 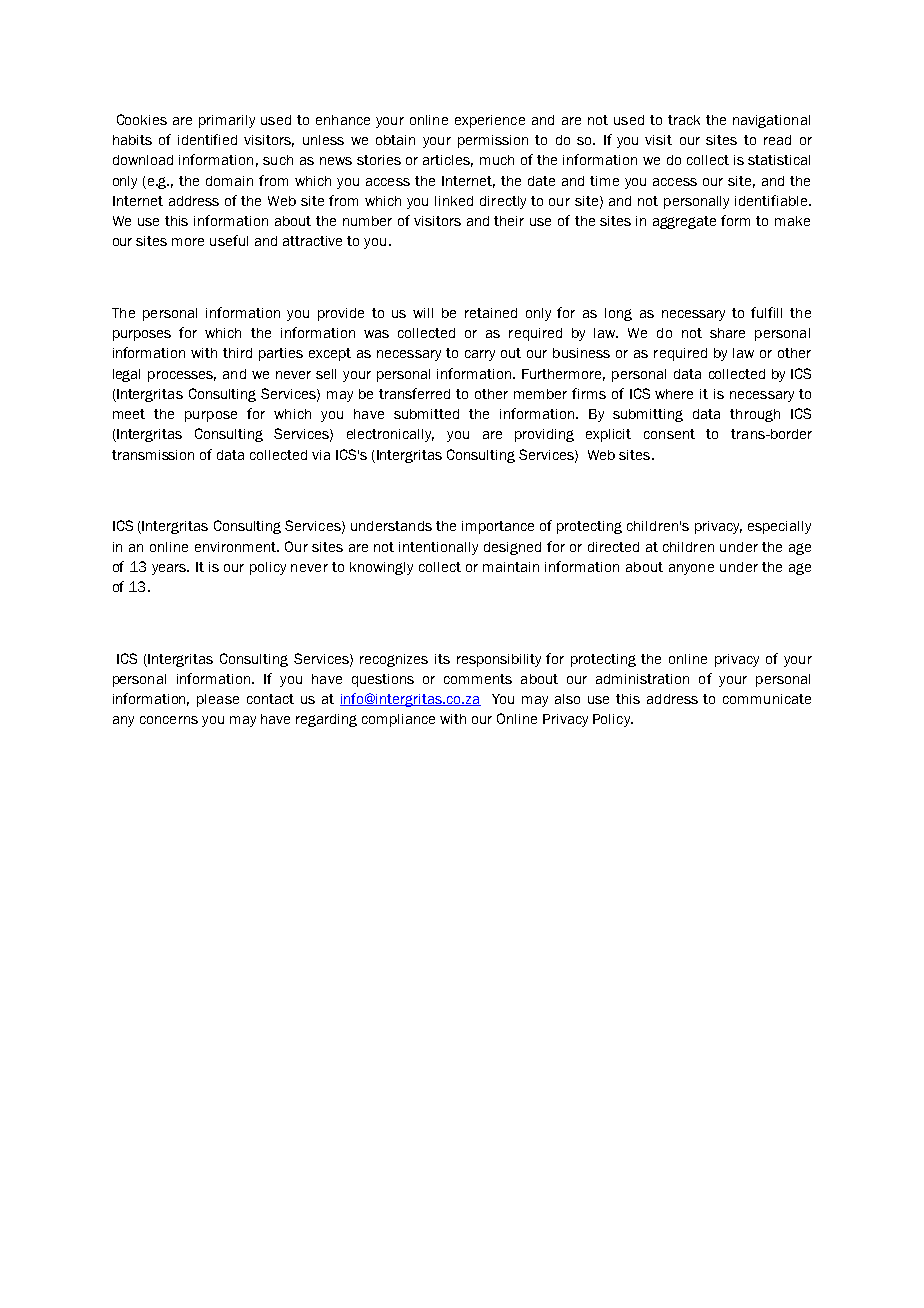 What do you see at coordinates (691, 569) in the screenshot?
I see `anyone` at bounding box center [691, 569].
